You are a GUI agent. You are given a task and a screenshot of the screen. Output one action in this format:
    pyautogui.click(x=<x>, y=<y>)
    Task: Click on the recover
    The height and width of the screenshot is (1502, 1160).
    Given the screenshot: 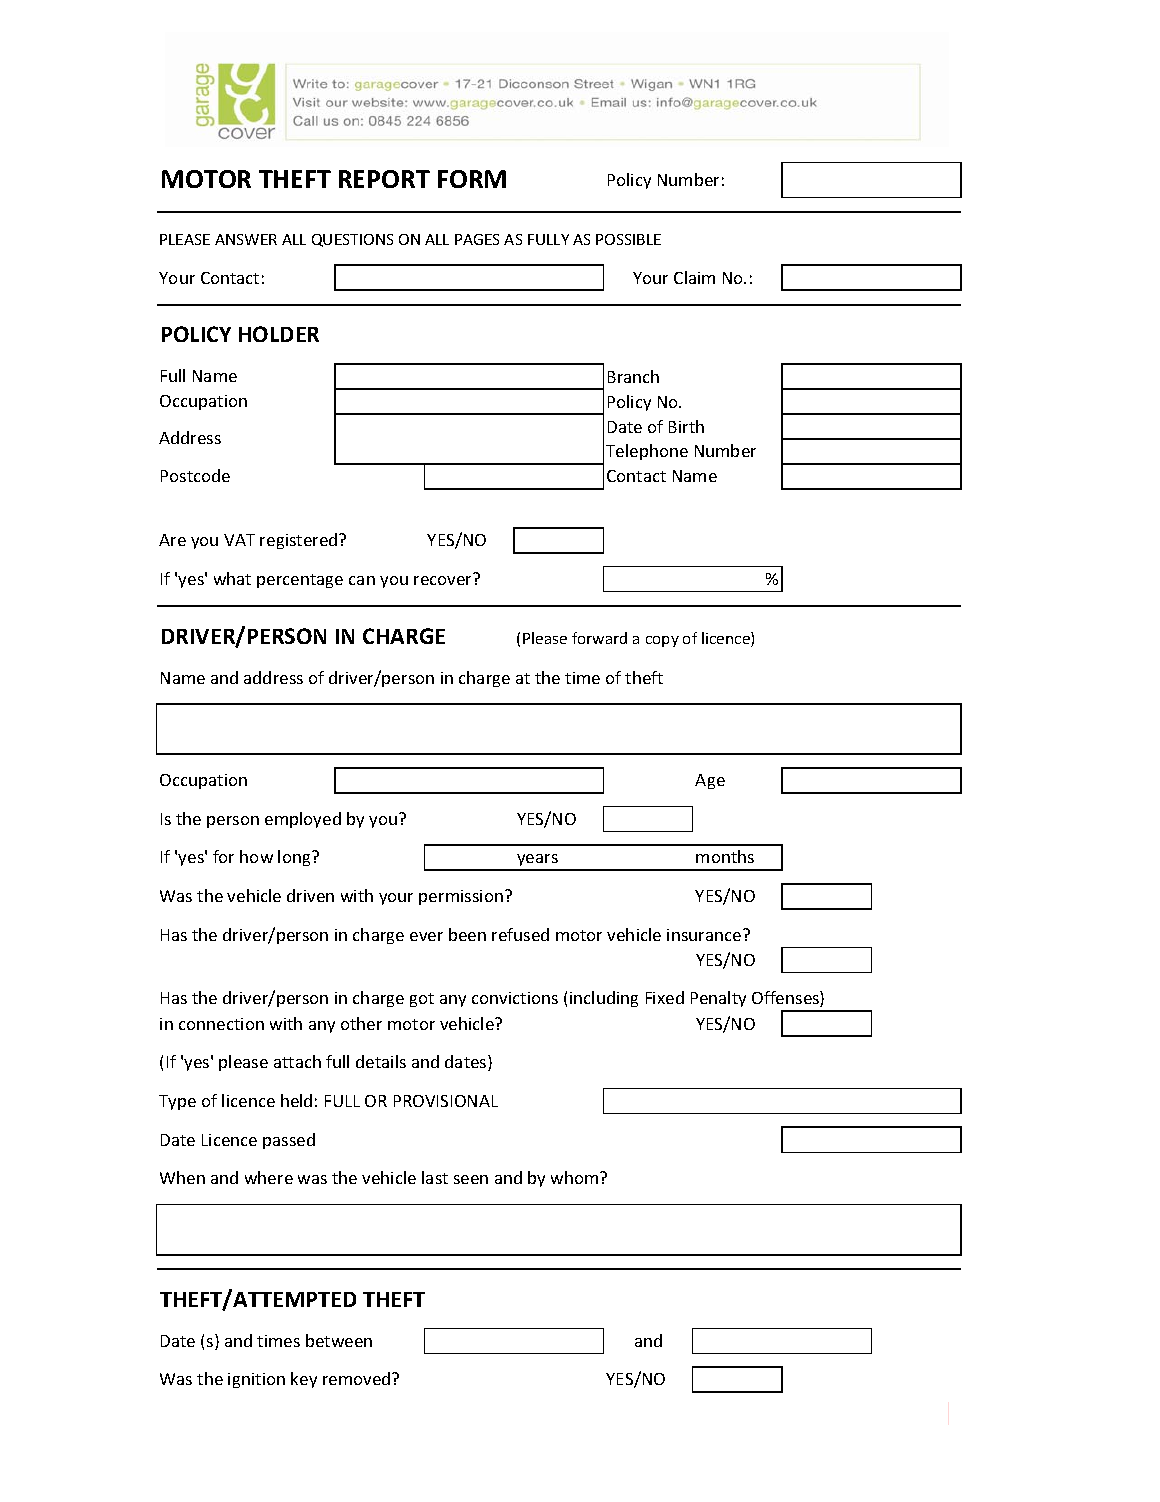 What is the action you would take?
    pyautogui.click(x=442, y=580)
